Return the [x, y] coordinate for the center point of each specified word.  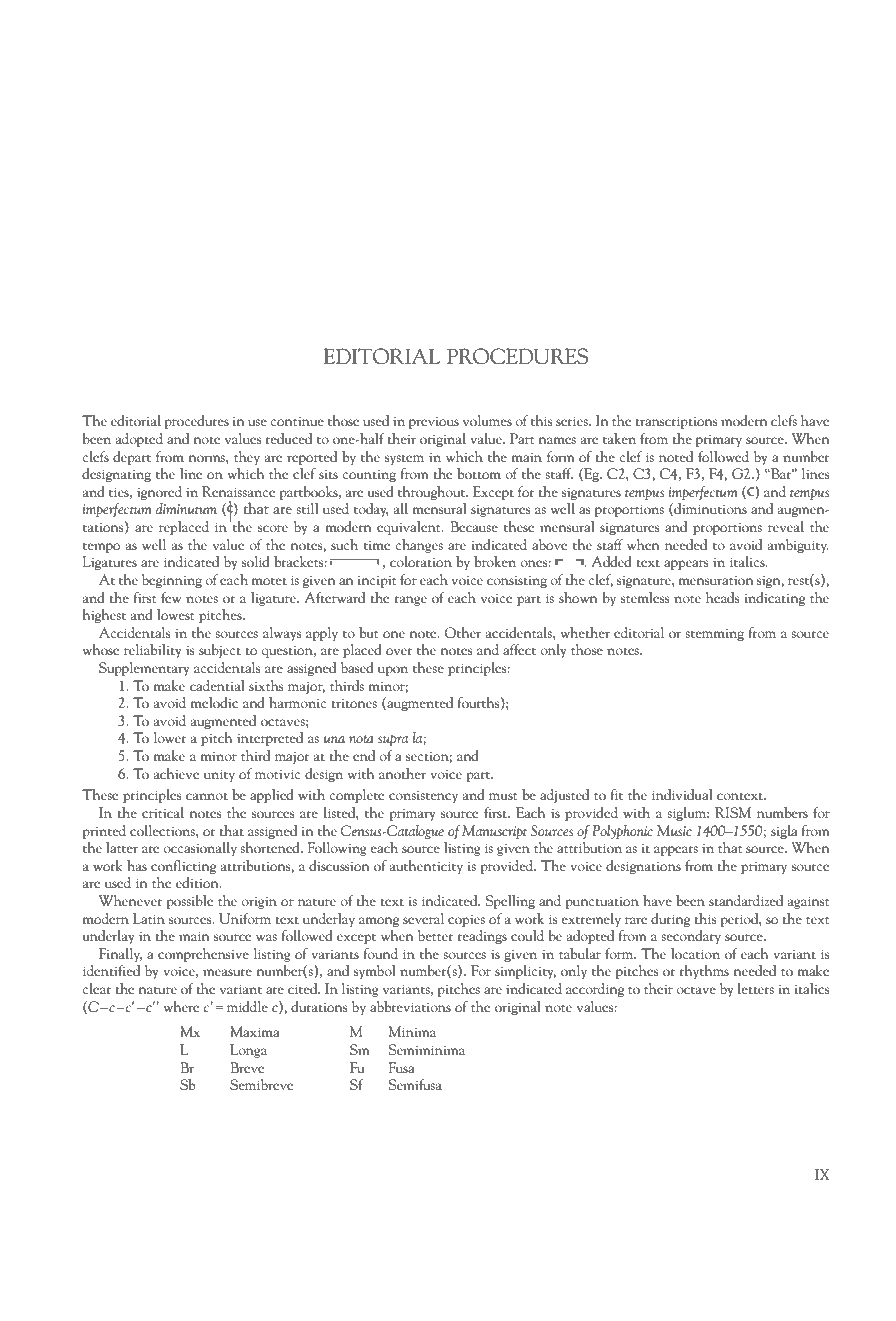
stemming [714, 635]
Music [674, 830]
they [247, 458]
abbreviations [410, 1006]
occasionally [200, 849]
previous [434, 423]
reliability [152, 651]
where [181, 1006]
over [399, 651]
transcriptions [676, 422]
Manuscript [494, 832]
